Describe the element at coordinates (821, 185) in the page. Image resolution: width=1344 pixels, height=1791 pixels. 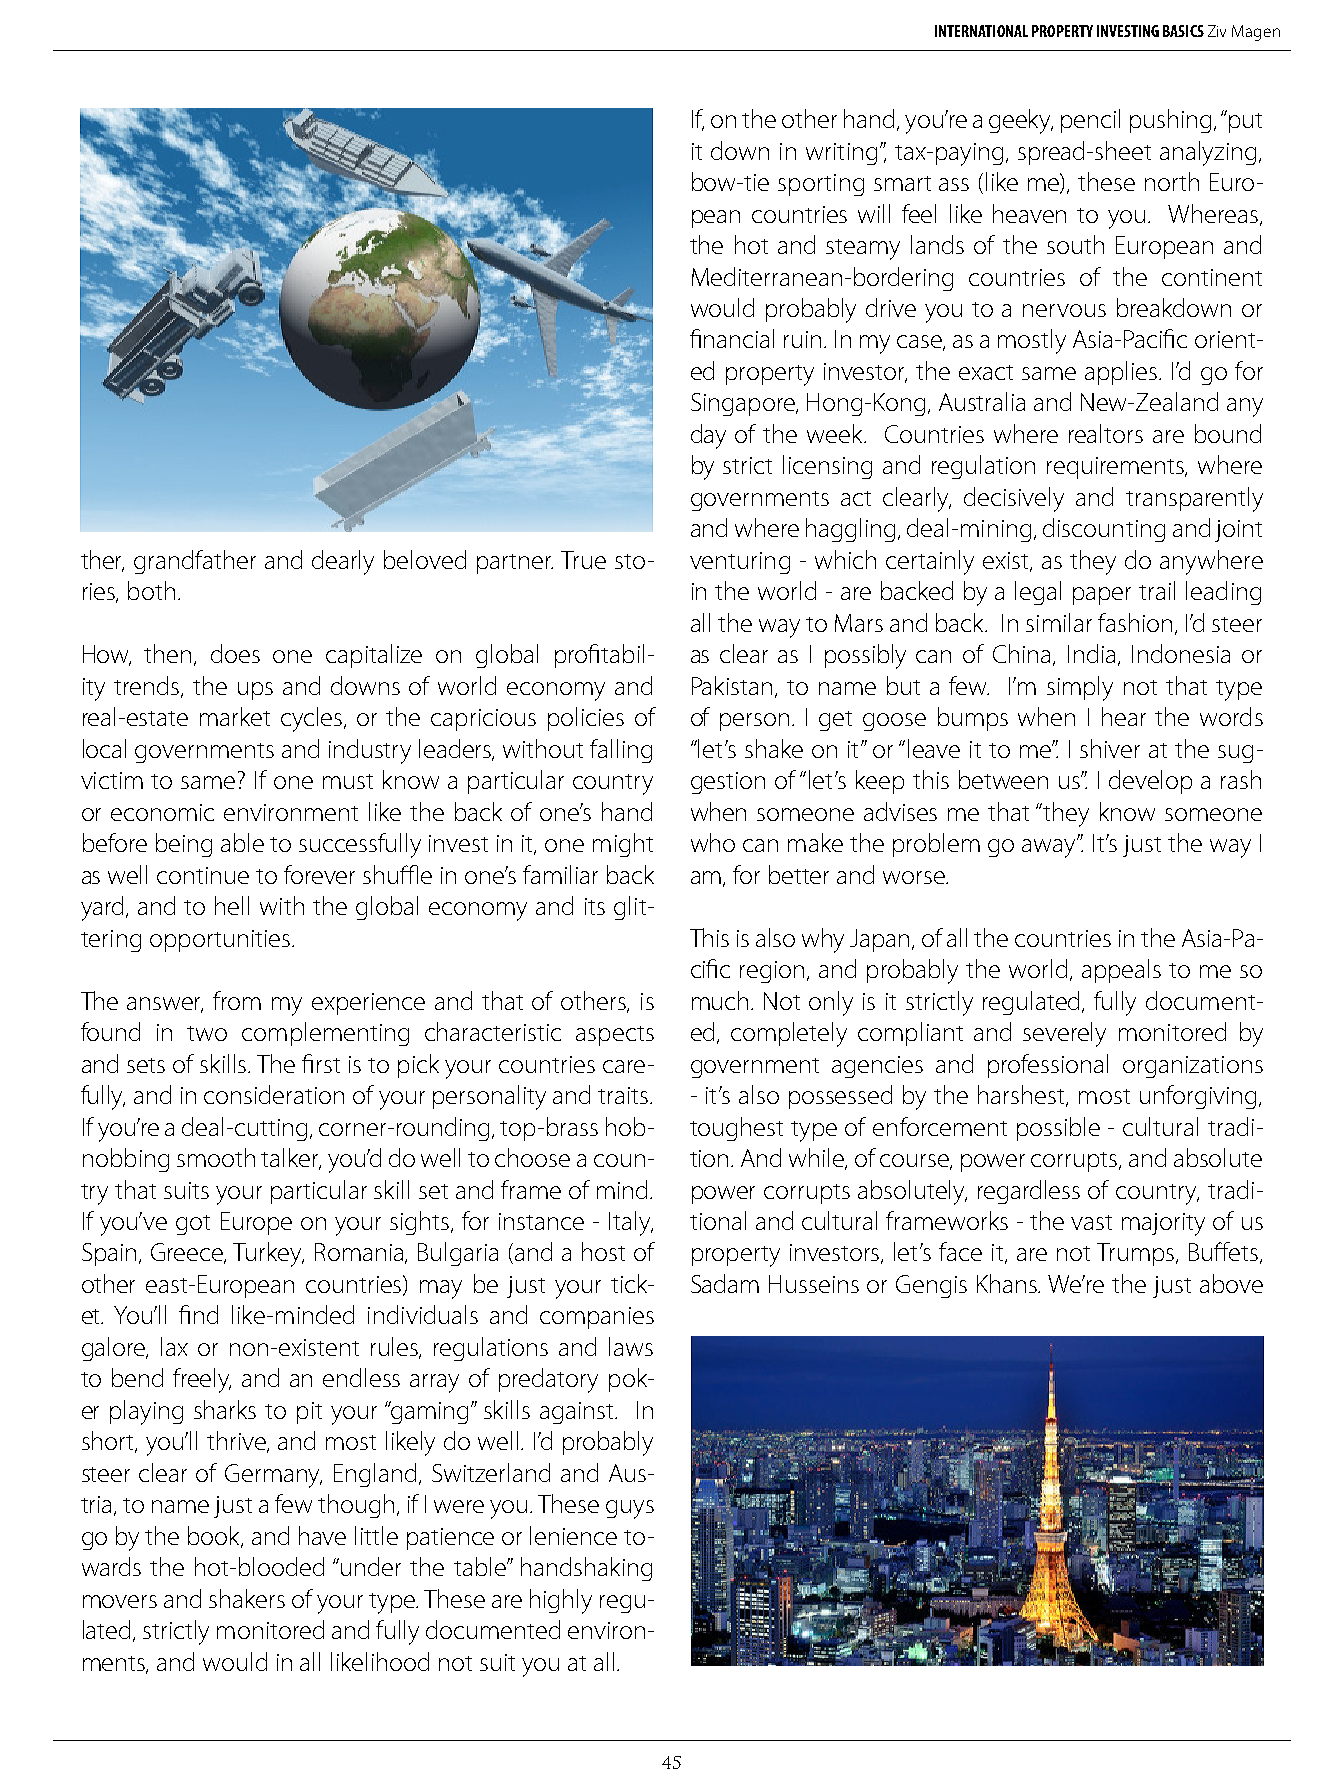
I see `sporting` at that location.
